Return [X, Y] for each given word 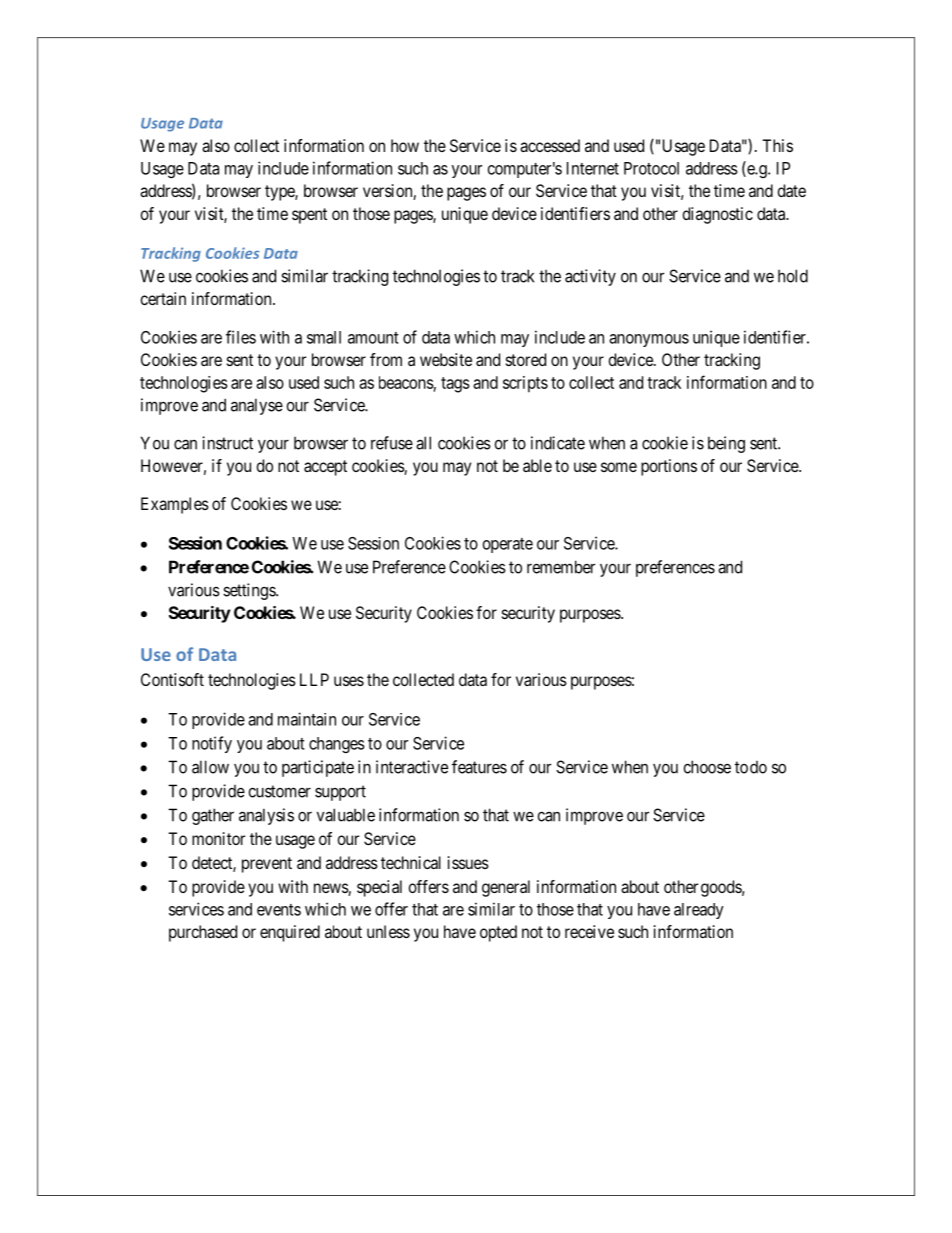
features [479, 767]
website [446, 359]
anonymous [649, 340]
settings [250, 591]
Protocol [651, 168]
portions [669, 467]
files [241, 337]
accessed [550, 145]
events [279, 910]
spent [309, 216]
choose [707, 767]
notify [212, 744]
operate [508, 545]
